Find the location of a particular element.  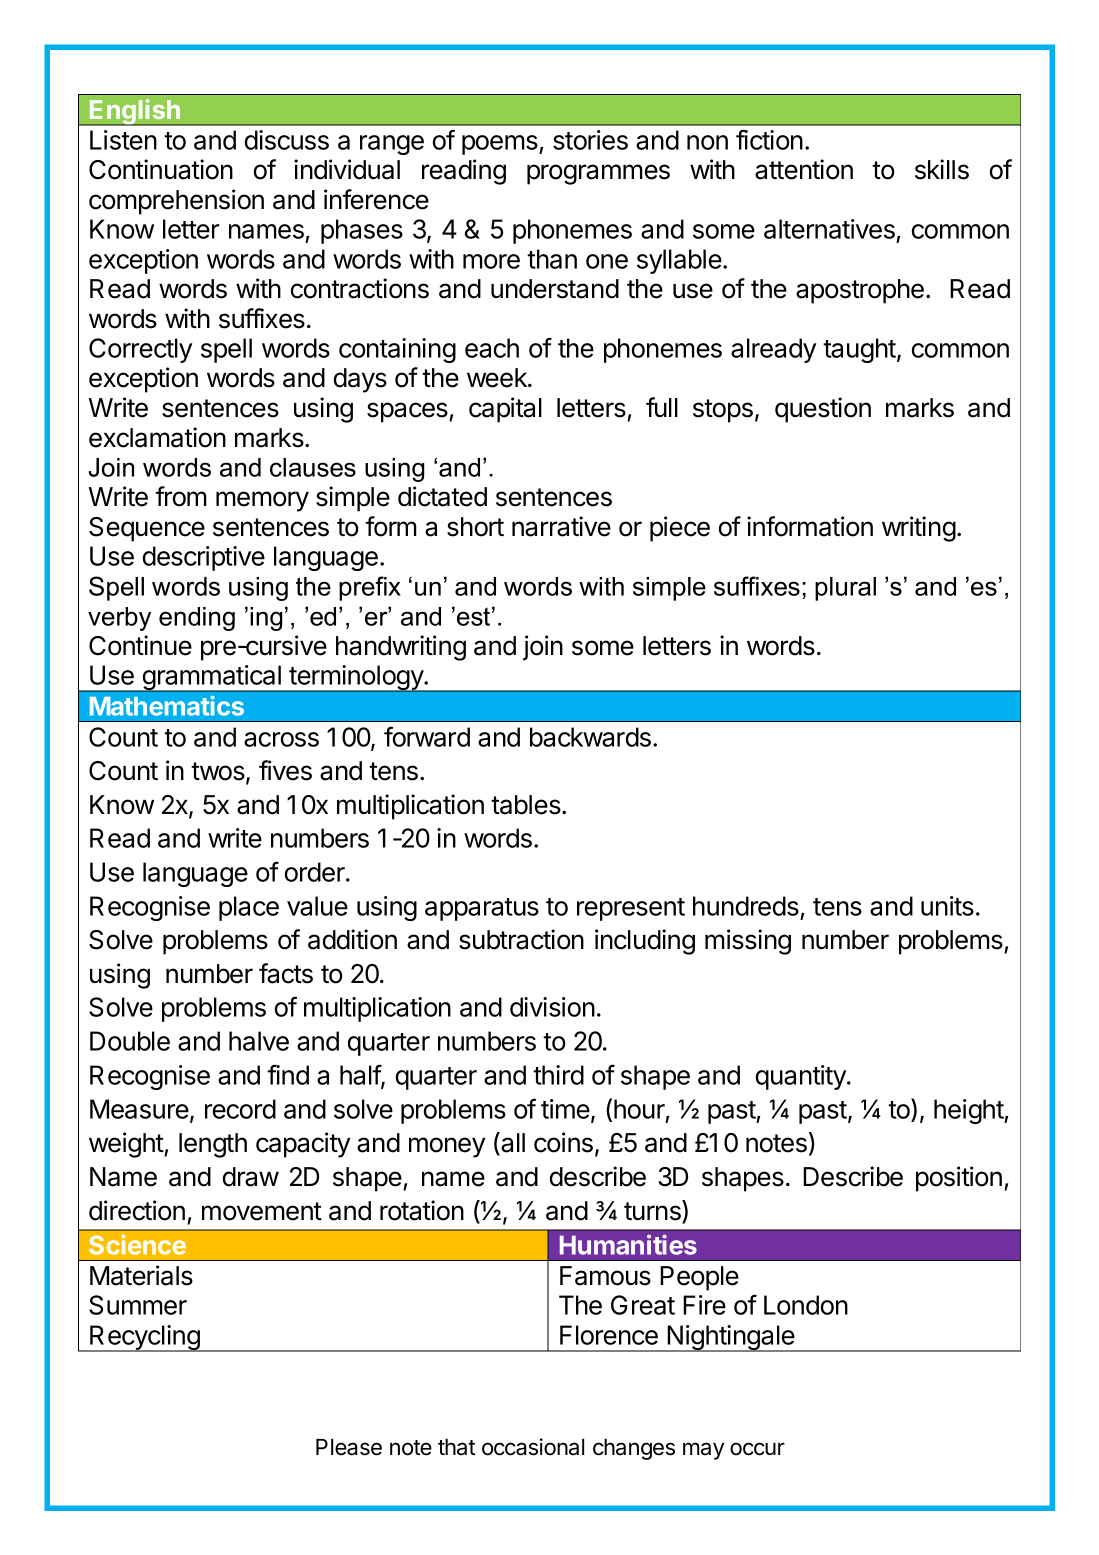

plural is located at coordinates (845, 589).
